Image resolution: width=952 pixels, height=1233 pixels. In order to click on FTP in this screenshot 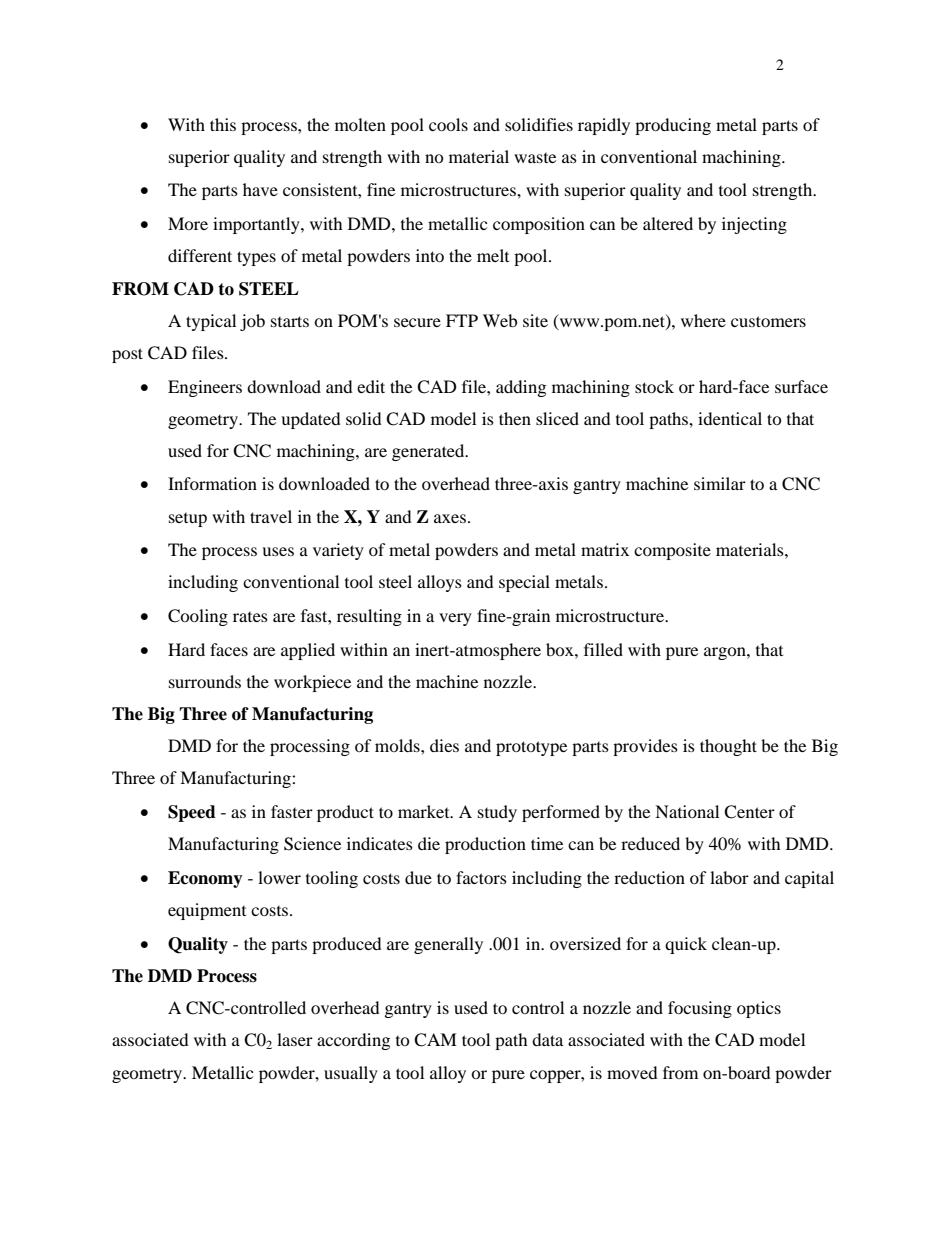, I will do `click(462, 320)`.
